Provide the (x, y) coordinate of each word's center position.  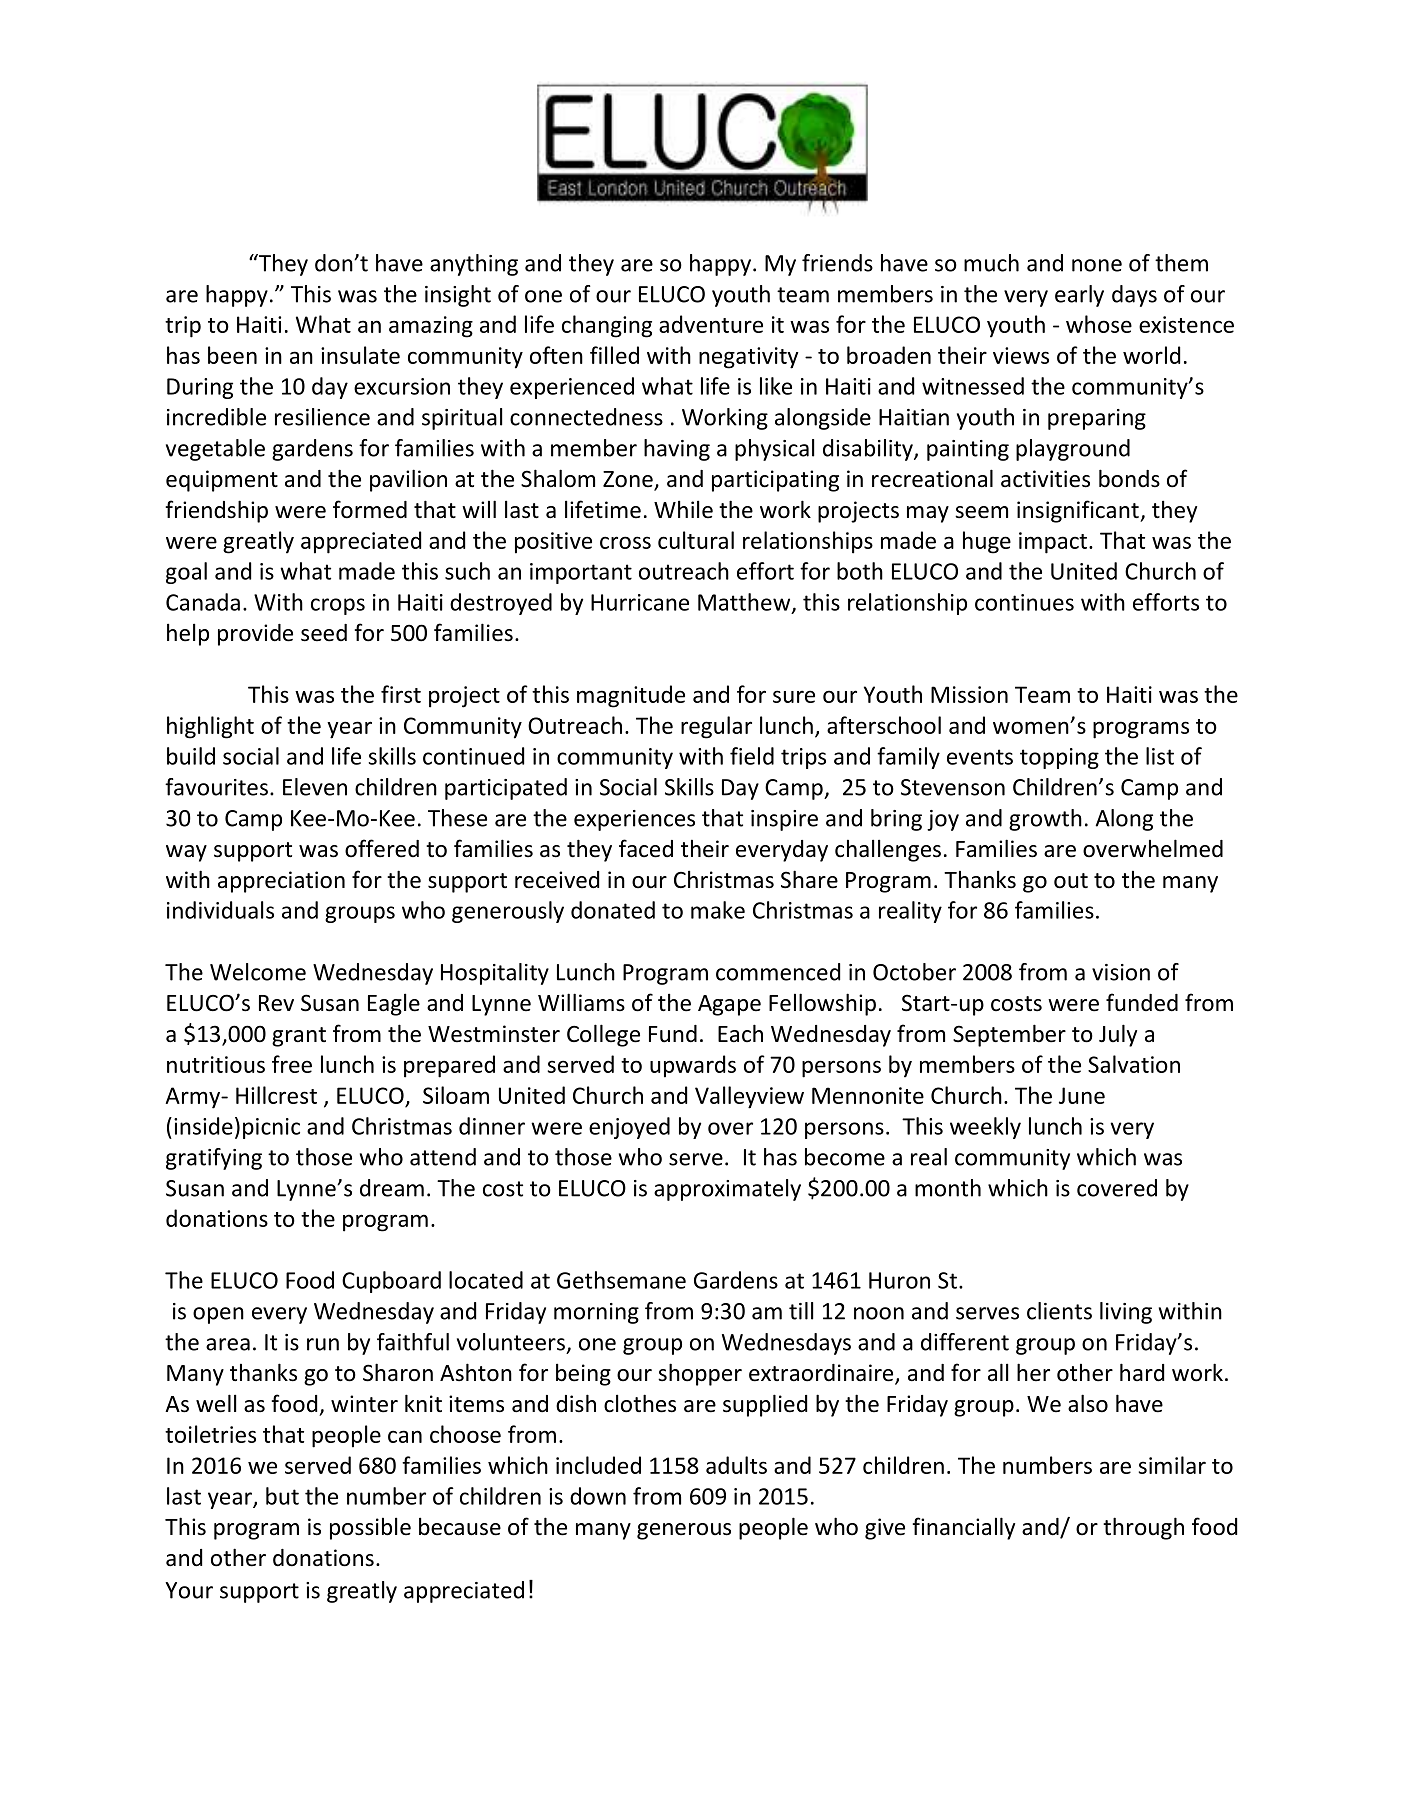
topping (1059, 758)
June (1082, 1095)
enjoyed (629, 1128)
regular (716, 727)
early (1079, 296)
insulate (360, 355)
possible (370, 1528)
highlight (210, 727)
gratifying (214, 1159)
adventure (711, 324)
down (598, 1496)
